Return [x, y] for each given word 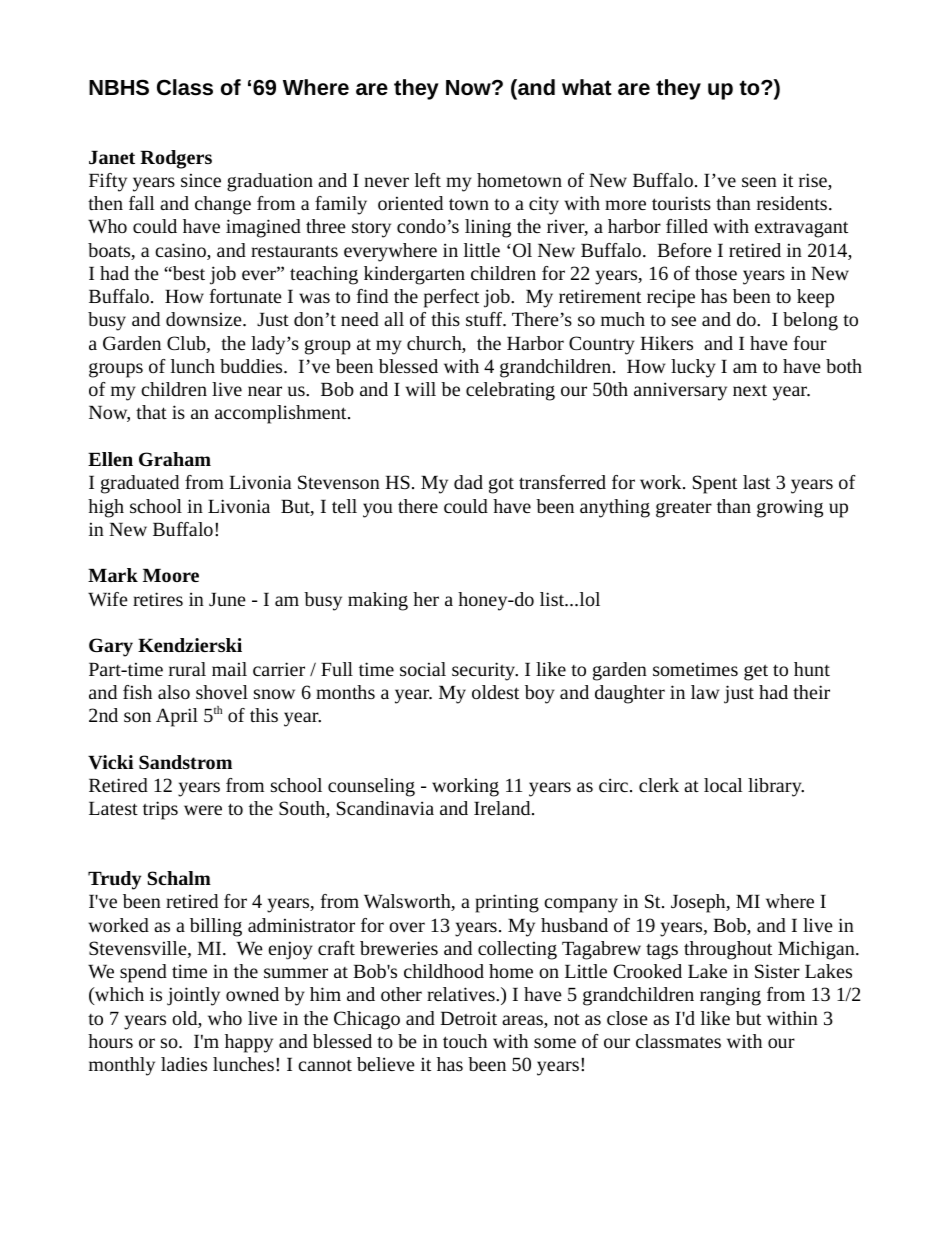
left [428, 180]
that [151, 412]
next [750, 390]
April [177, 717]
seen [759, 182]
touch [465, 1041]
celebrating [510, 391]
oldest [495, 692]
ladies [184, 1064]
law [705, 692]
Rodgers [176, 159]
